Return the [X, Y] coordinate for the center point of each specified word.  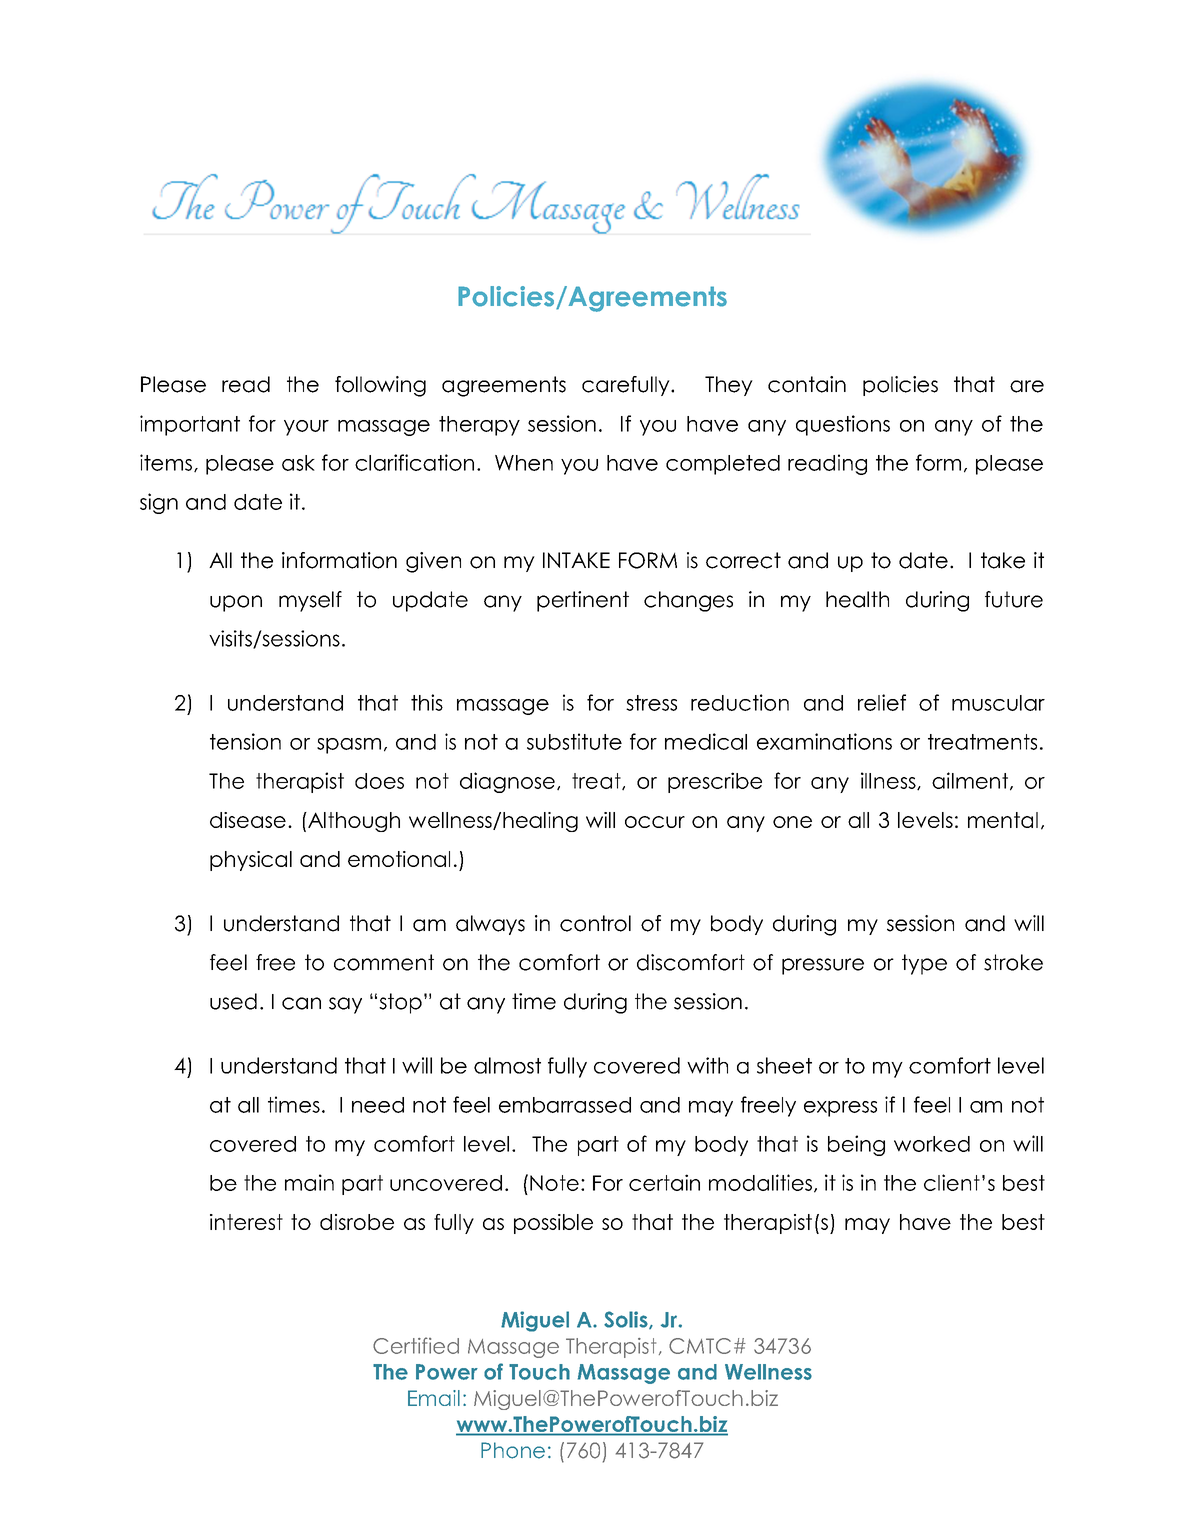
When [524, 463]
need [378, 1105]
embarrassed [565, 1105]
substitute [574, 741]
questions [843, 425]
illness [889, 781]
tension [245, 741]
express [840, 1109]
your [306, 428]
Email [434, 1398]
